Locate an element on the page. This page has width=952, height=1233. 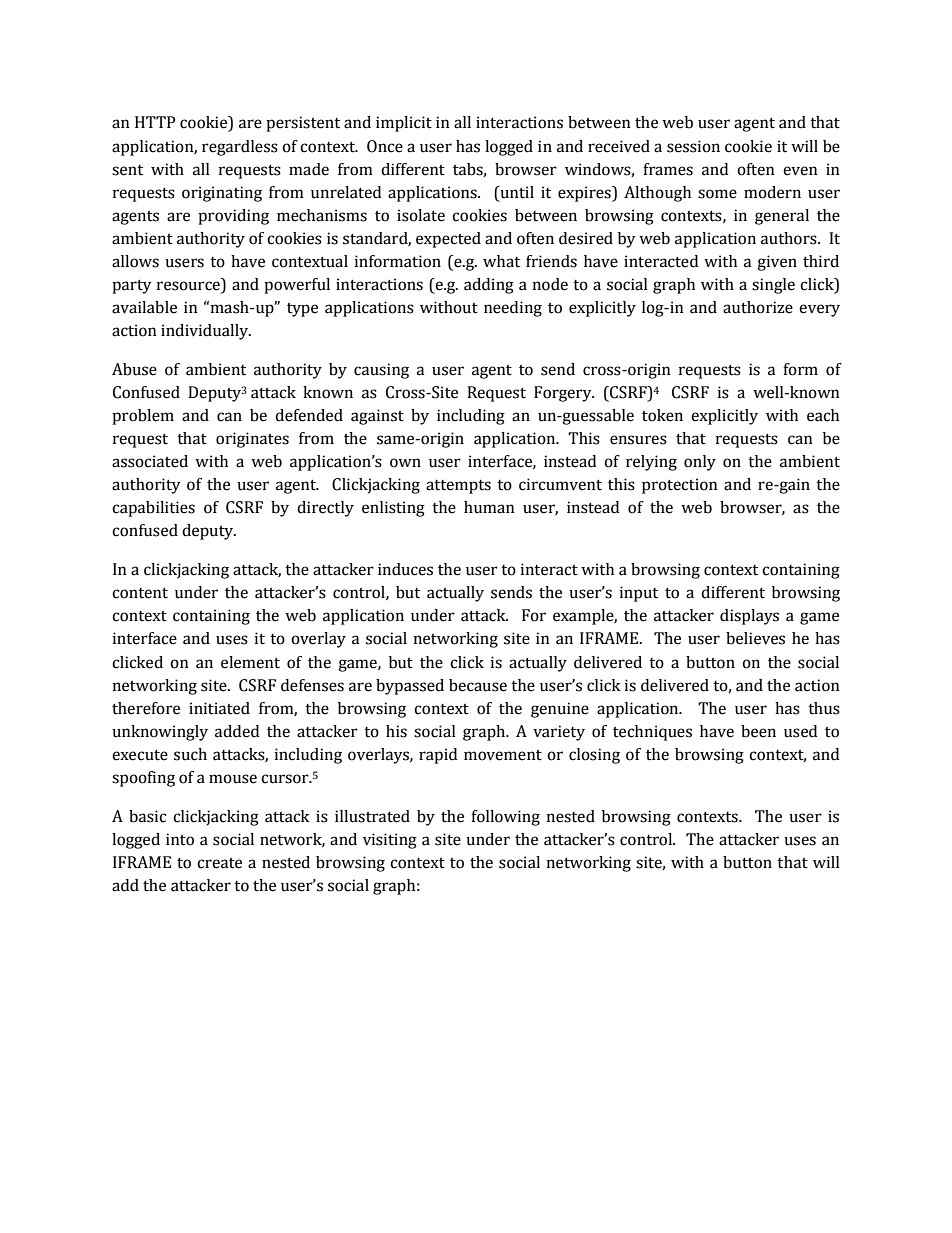
implicit is located at coordinates (404, 124).
